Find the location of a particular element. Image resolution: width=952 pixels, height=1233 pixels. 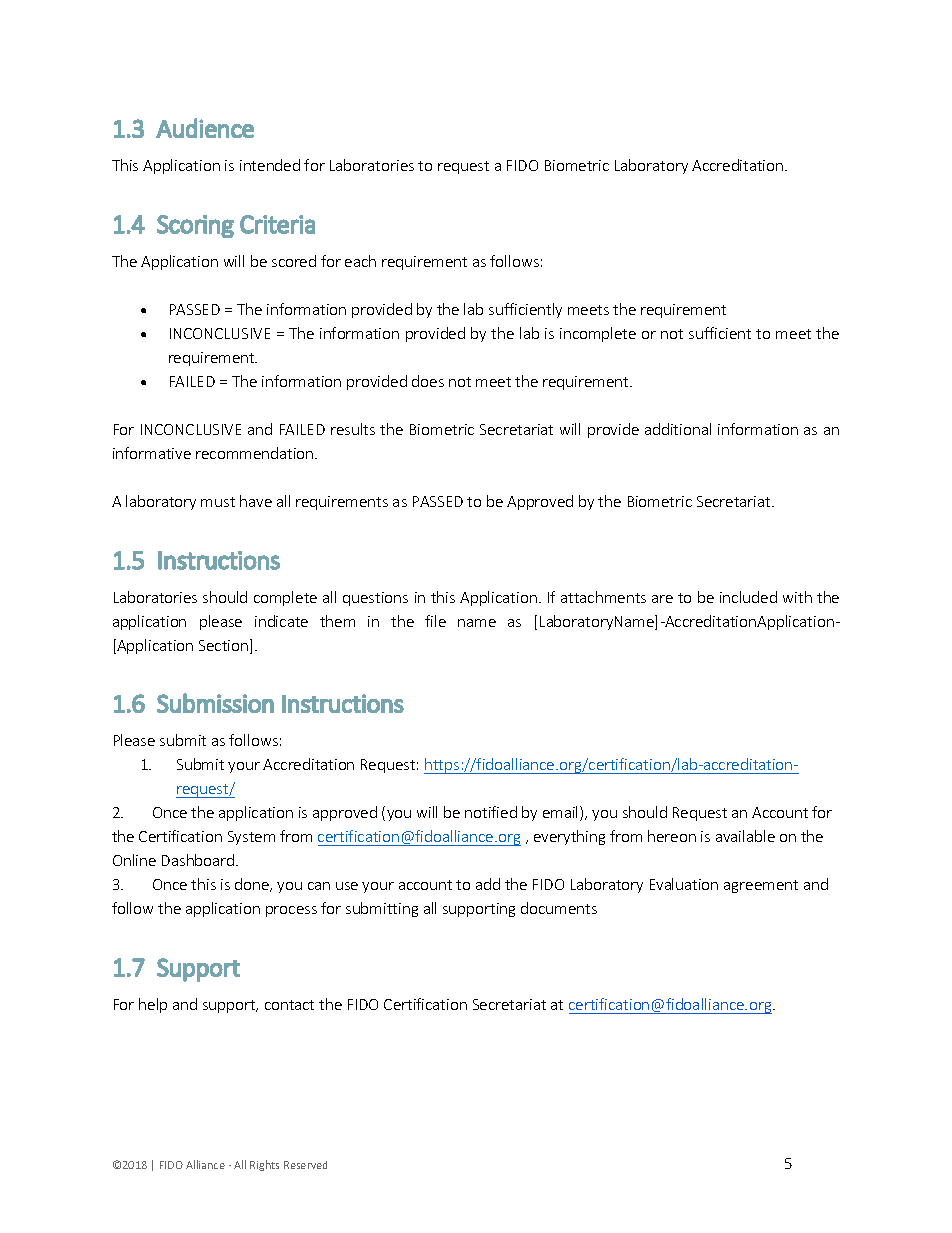

file is located at coordinates (435, 621).
